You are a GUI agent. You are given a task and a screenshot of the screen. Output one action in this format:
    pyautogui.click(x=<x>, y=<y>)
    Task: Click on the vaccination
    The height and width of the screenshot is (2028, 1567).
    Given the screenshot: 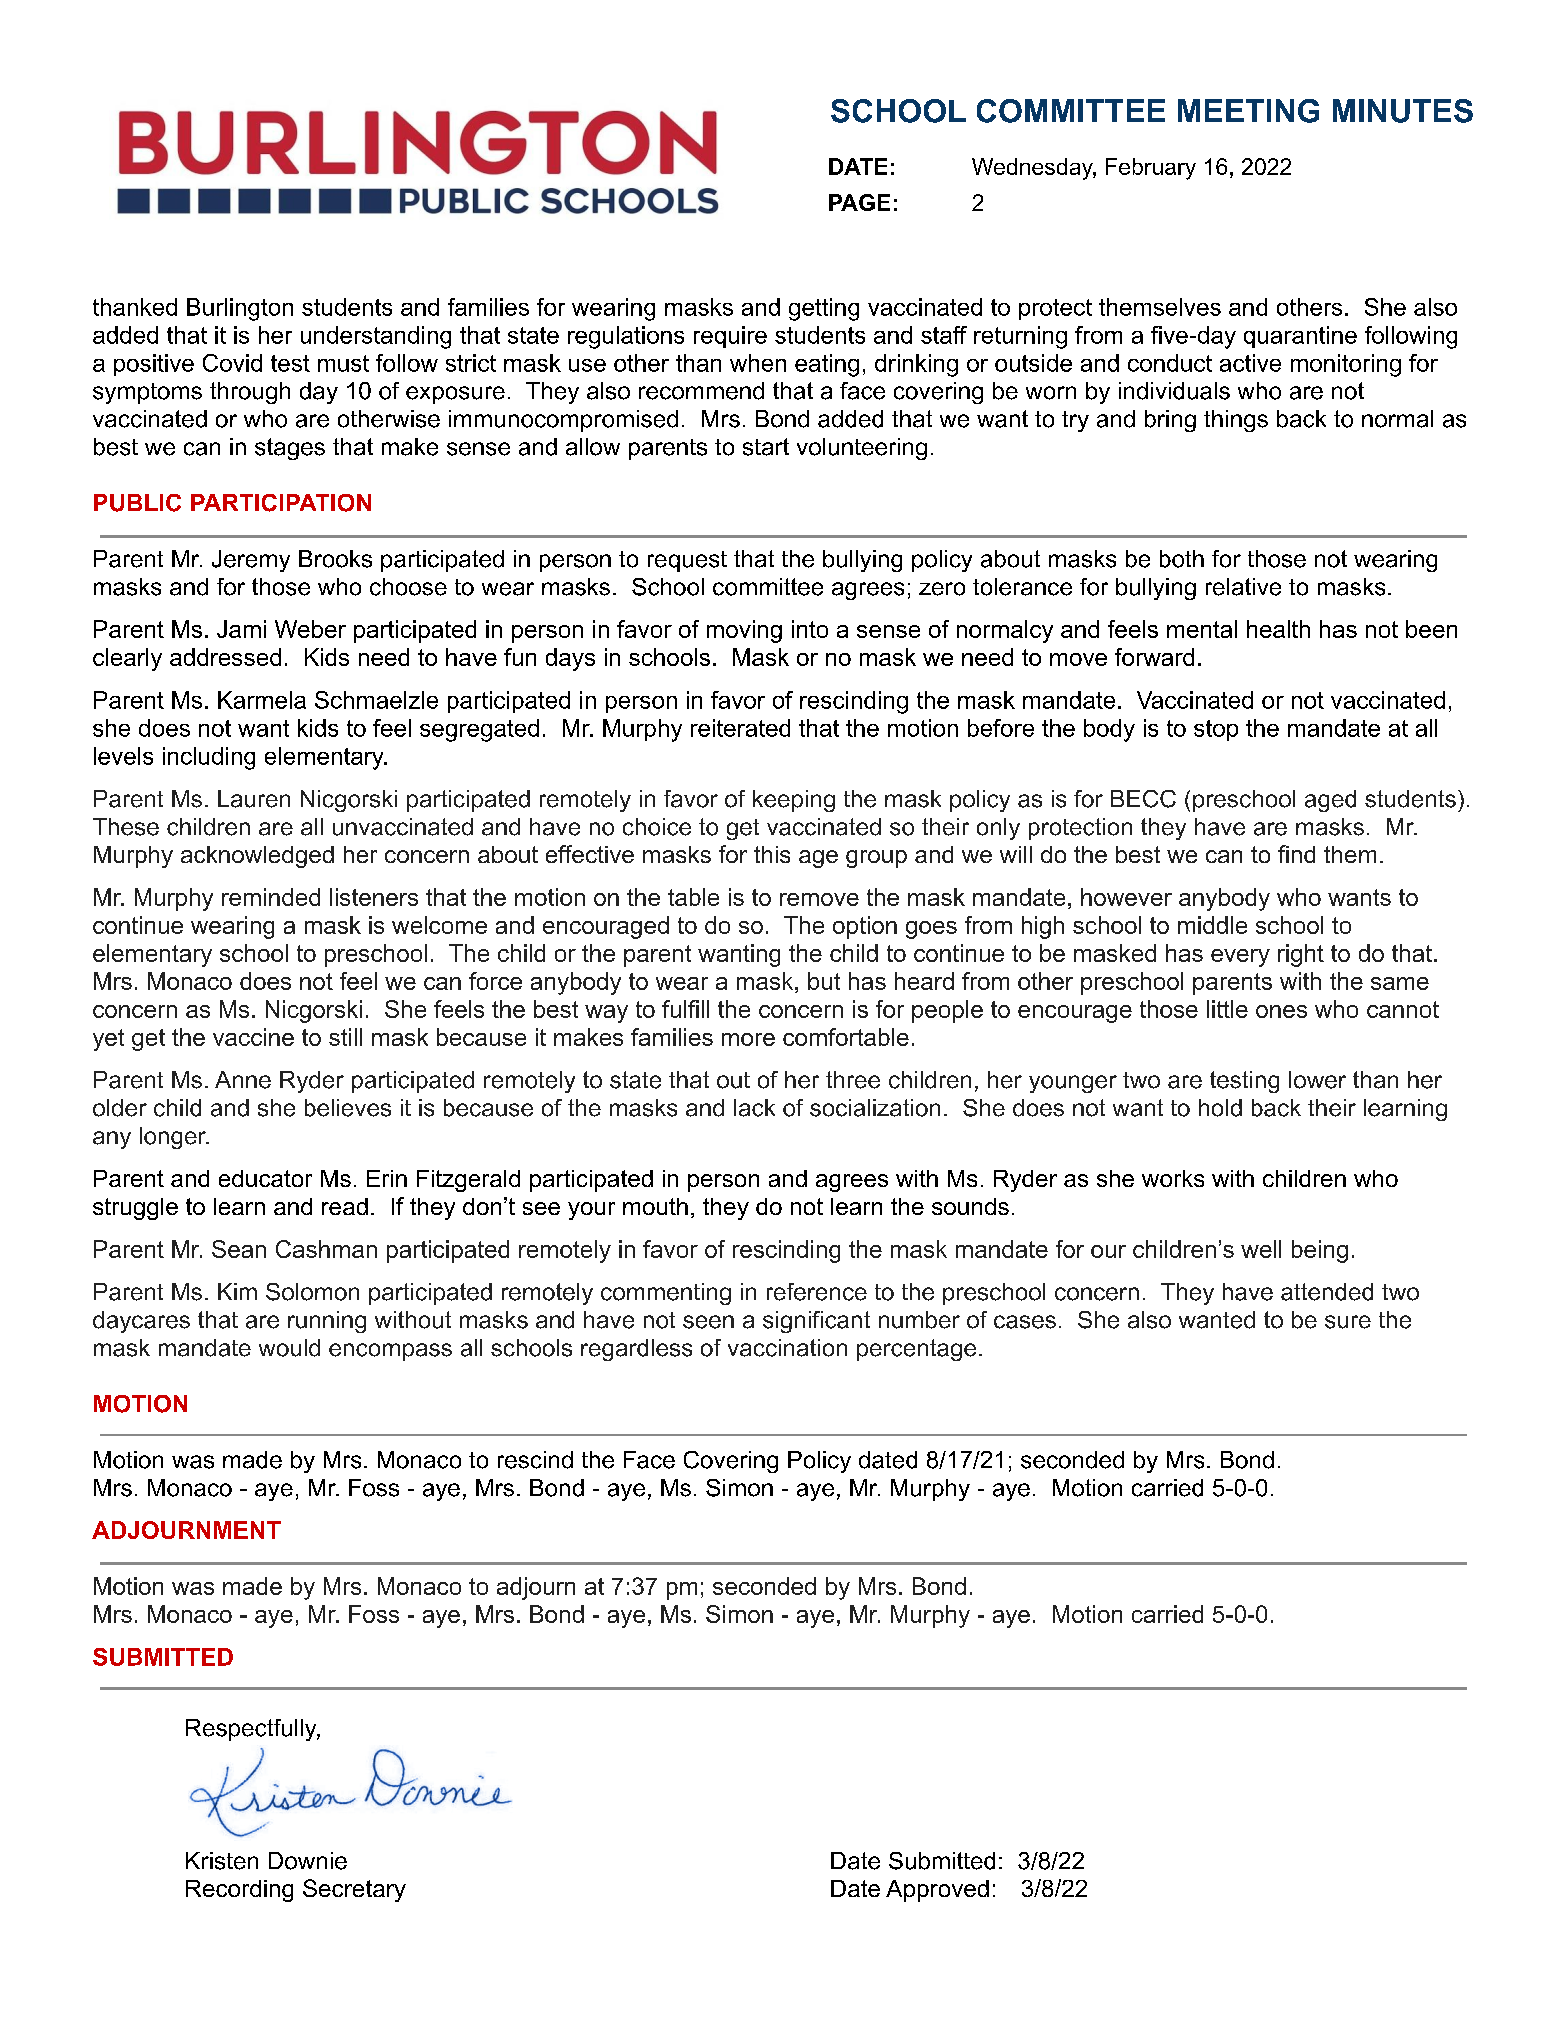 What is the action you would take?
    pyautogui.click(x=787, y=1348)
